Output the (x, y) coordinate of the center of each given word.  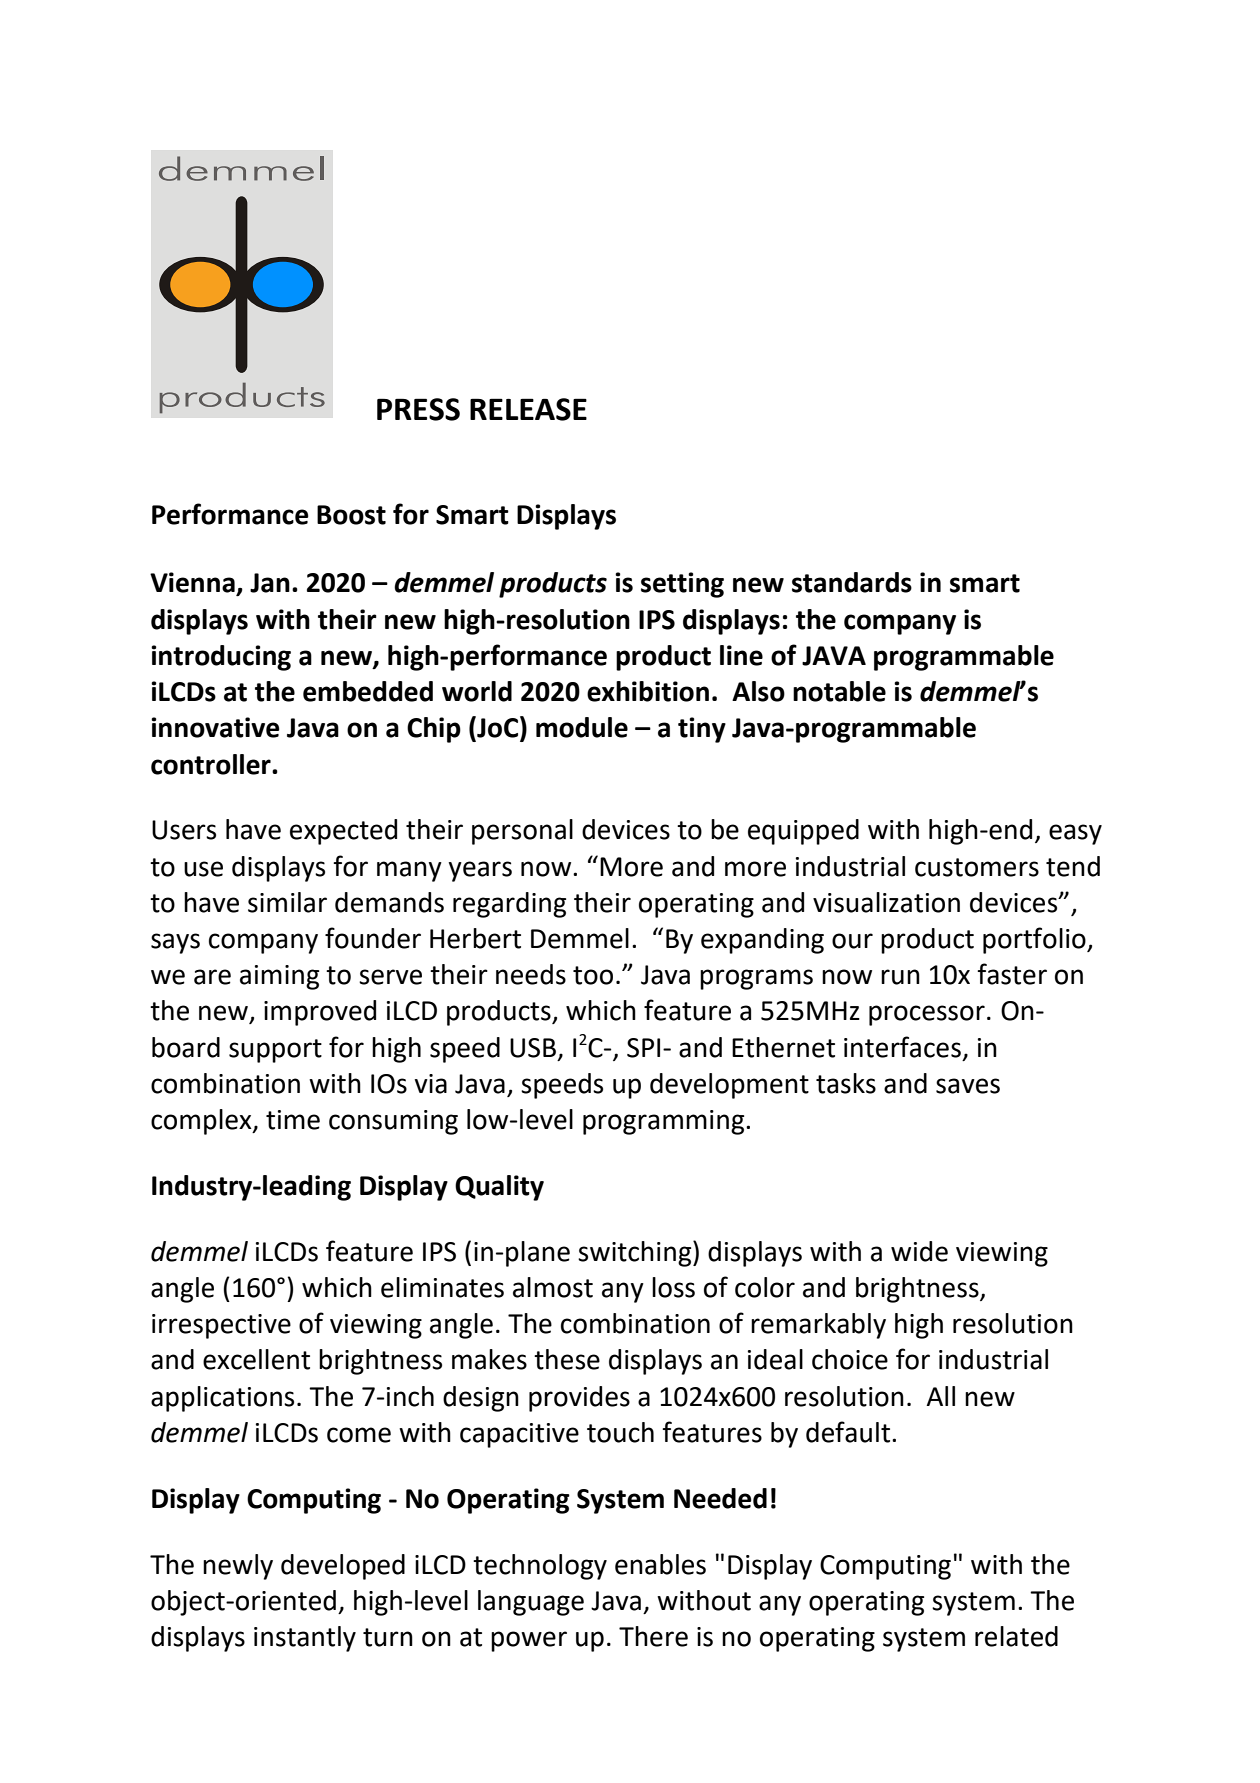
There (653, 1636)
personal (522, 832)
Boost (351, 515)
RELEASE (528, 409)
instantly (305, 1639)
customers (977, 867)
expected (343, 832)
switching (636, 1254)
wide (919, 1251)
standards (852, 582)
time (293, 1120)
